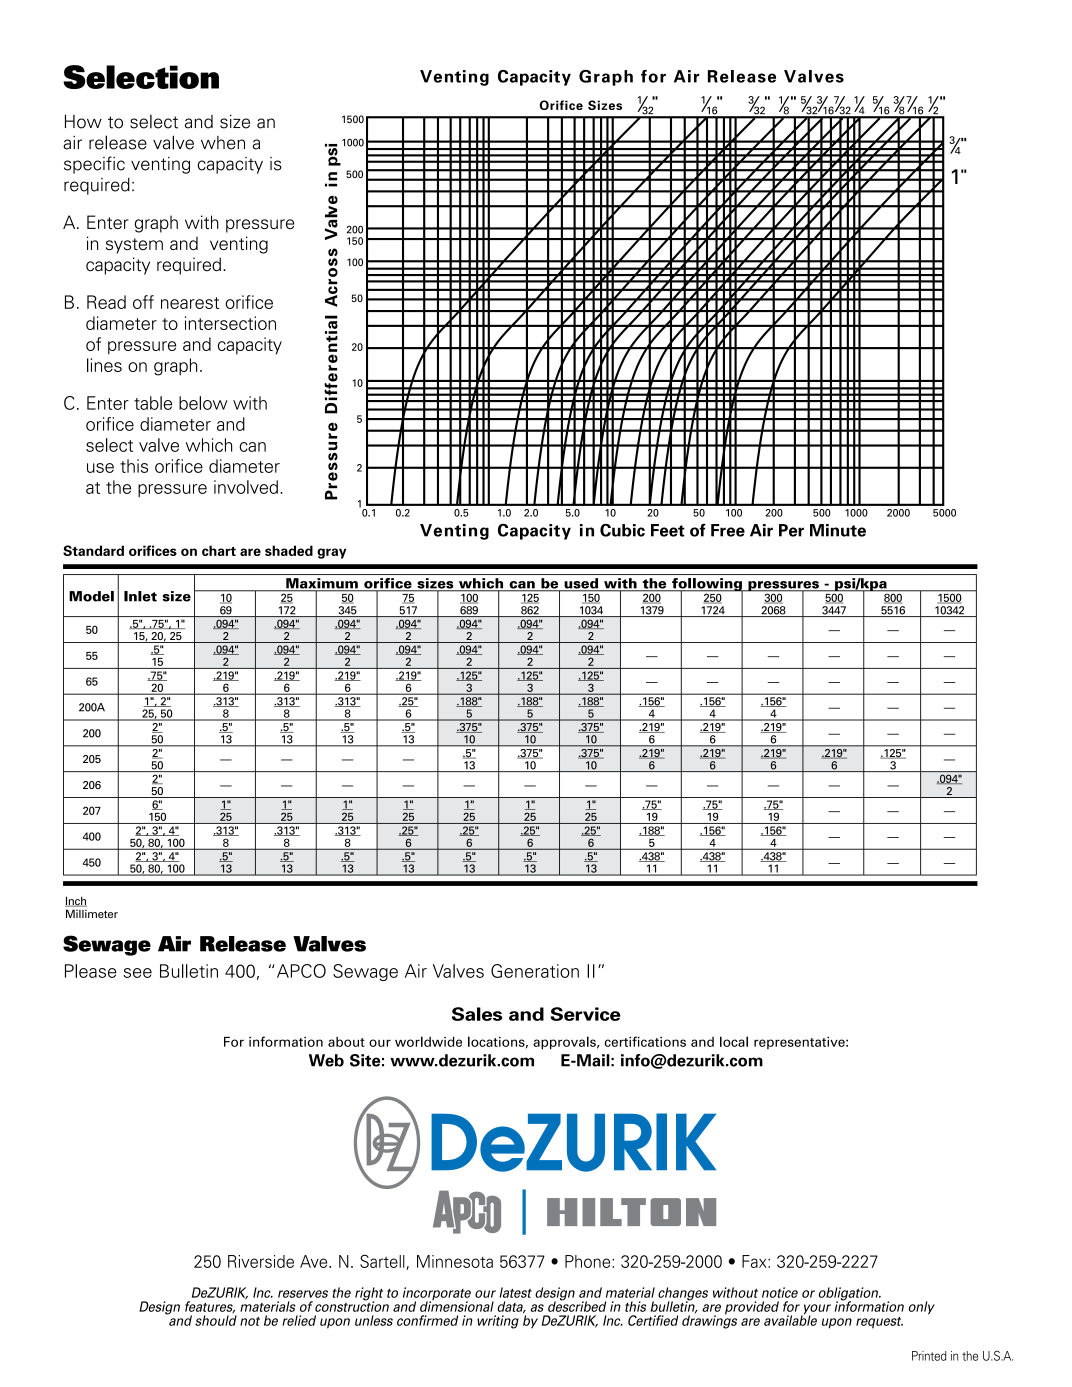 The height and width of the image is (1387, 1072). I want to click on Minute, so click(838, 530).
